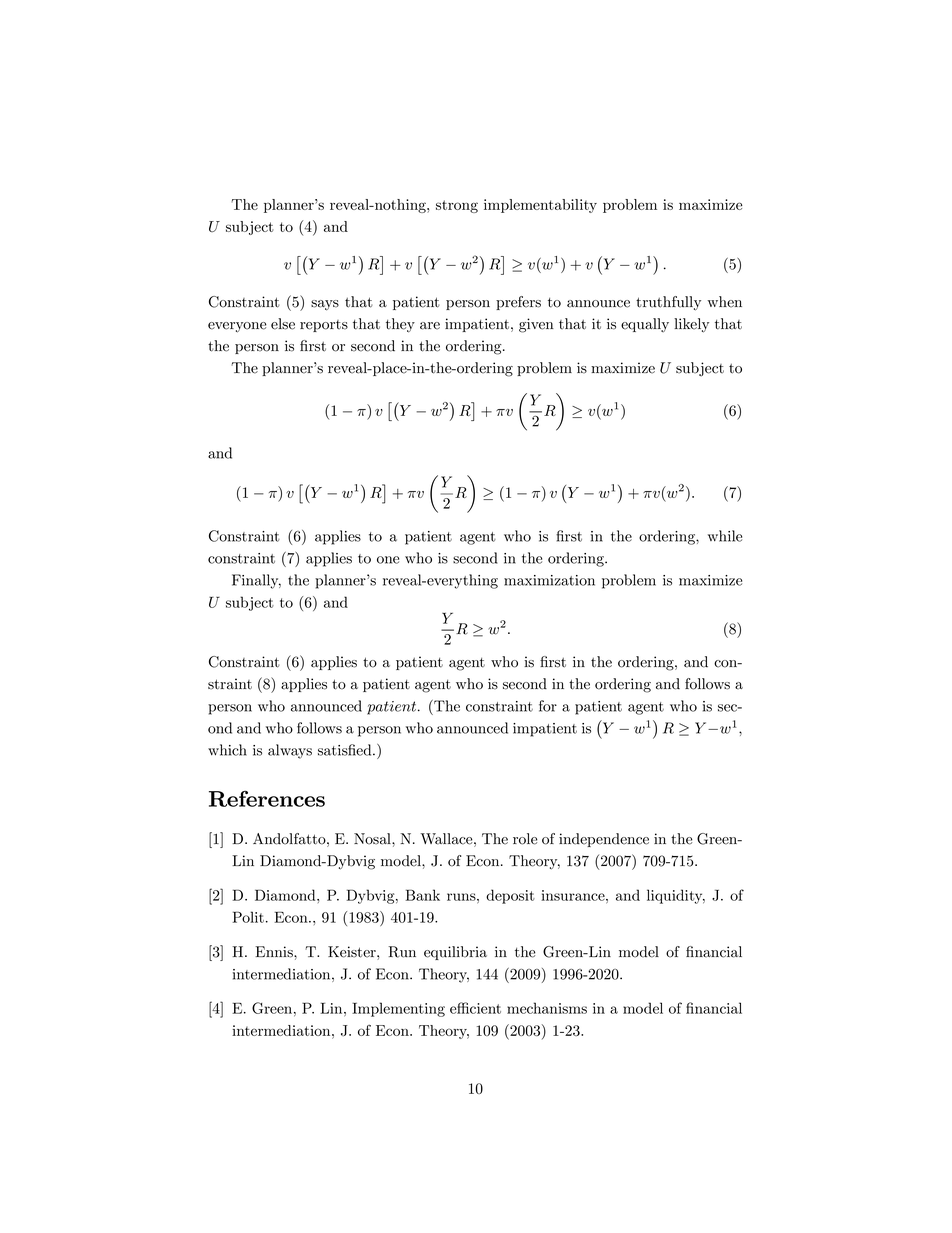 This document has width=952, height=1233. I want to click on maximization, so click(549, 580).
